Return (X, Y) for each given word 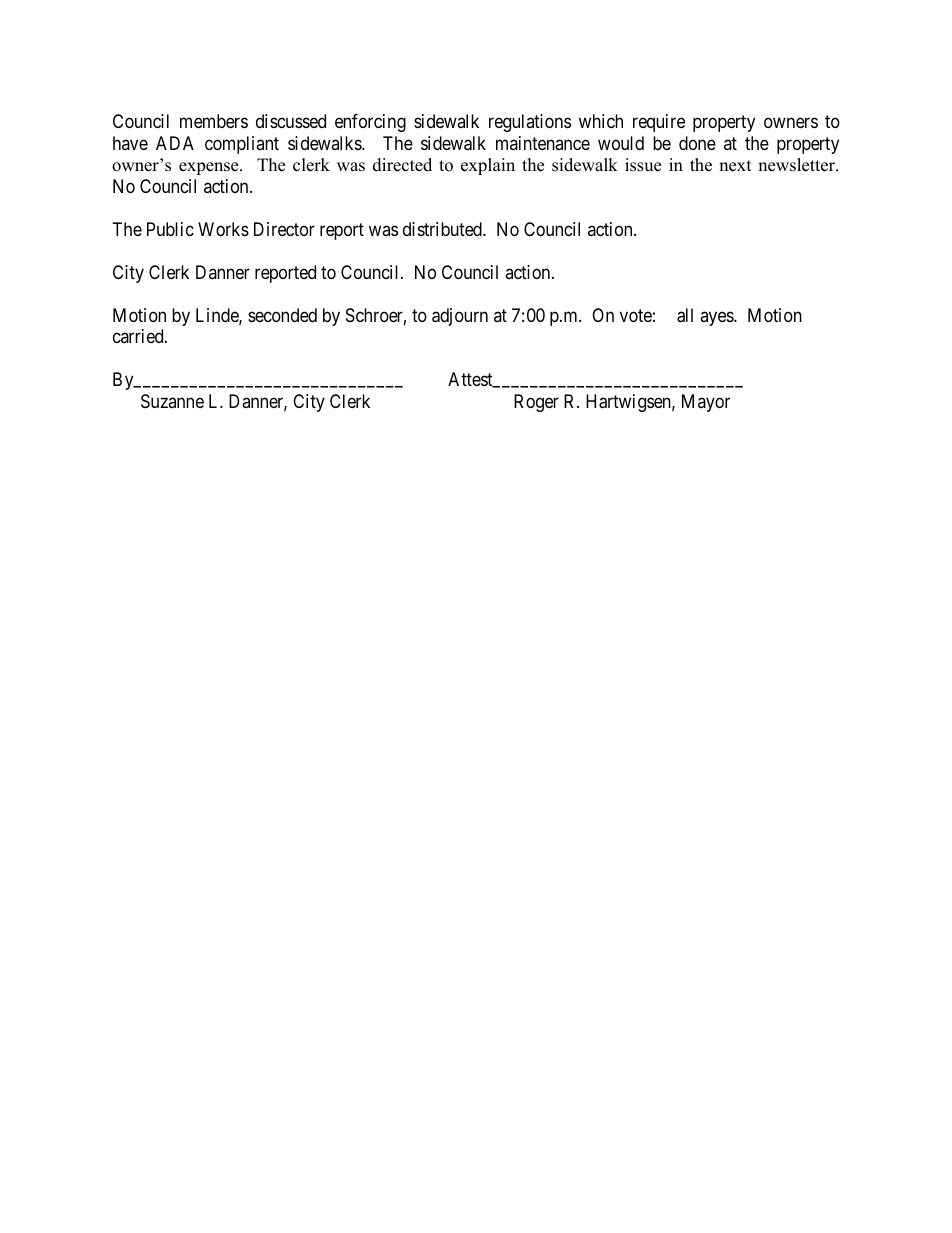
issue (643, 165)
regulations (530, 123)
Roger (536, 403)
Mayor (706, 403)
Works (223, 229)
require (659, 123)
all (685, 315)
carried (139, 336)
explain (488, 166)
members (214, 121)
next (735, 166)
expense (210, 168)
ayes (717, 318)
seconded (282, 315)
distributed (443, 229)
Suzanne (172, 401)
